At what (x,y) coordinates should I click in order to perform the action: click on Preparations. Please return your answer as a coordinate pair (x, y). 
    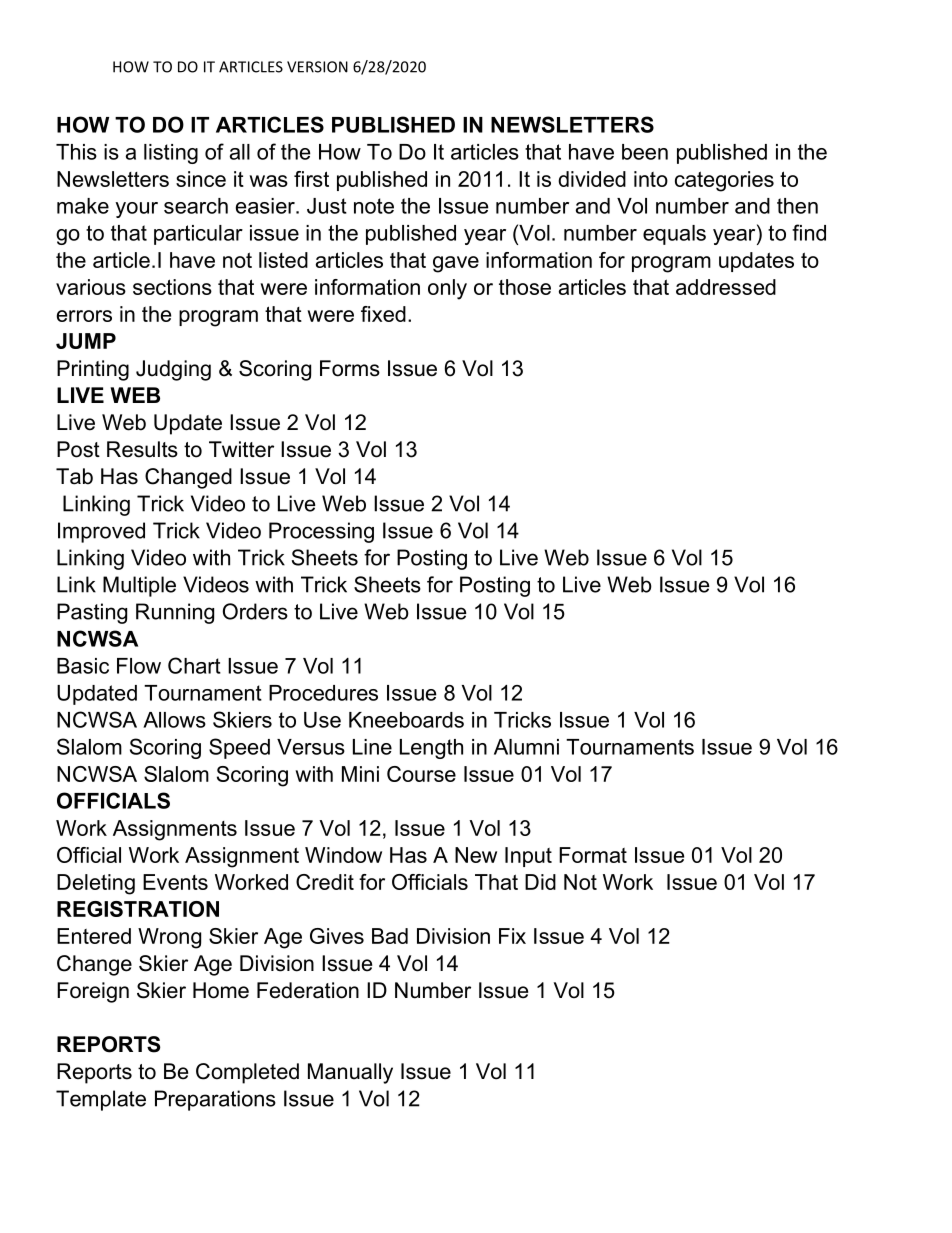
    Looking at the image, I should click on (215, 1100).
